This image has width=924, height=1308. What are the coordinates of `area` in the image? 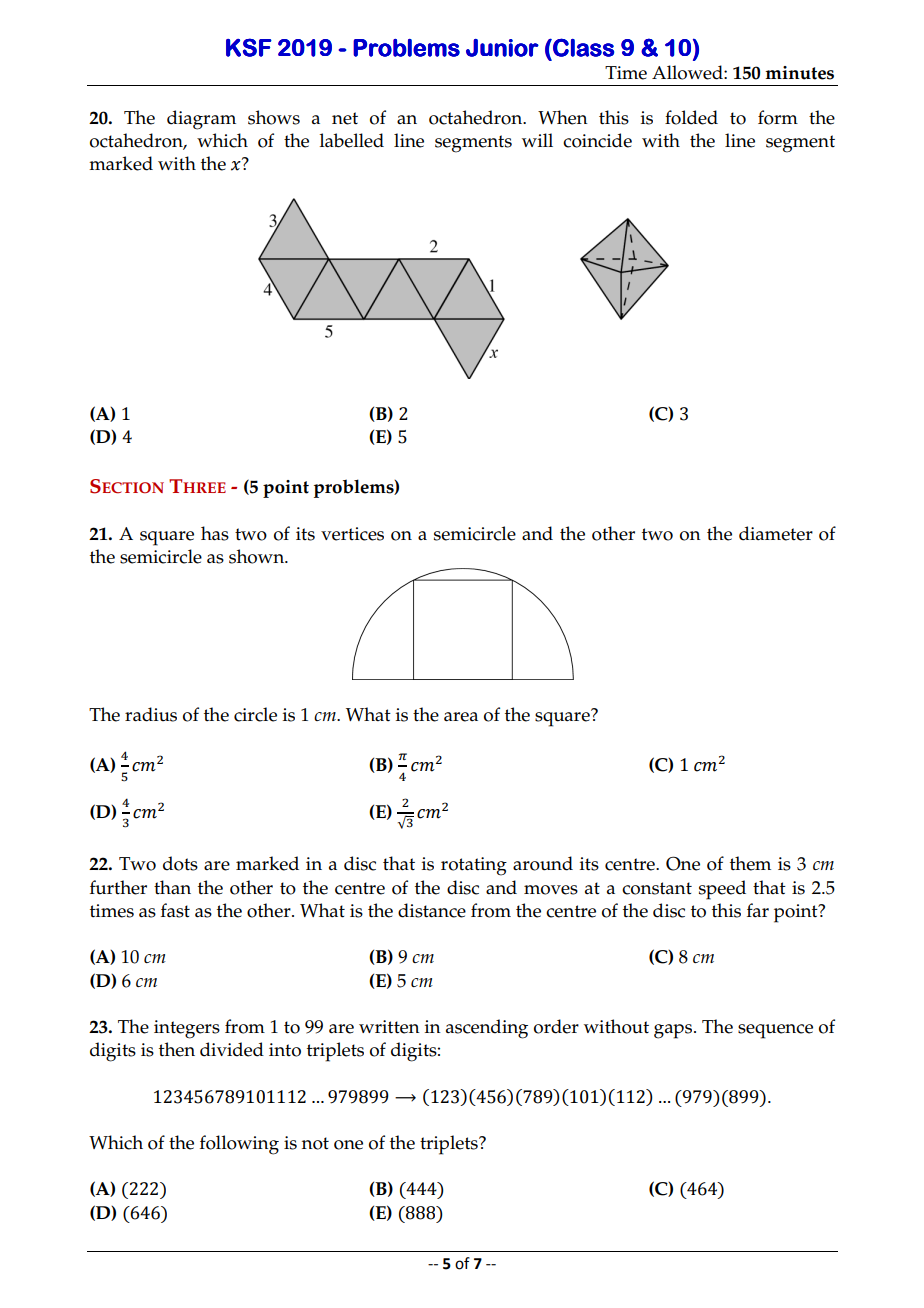 It's located at (461, 717).
